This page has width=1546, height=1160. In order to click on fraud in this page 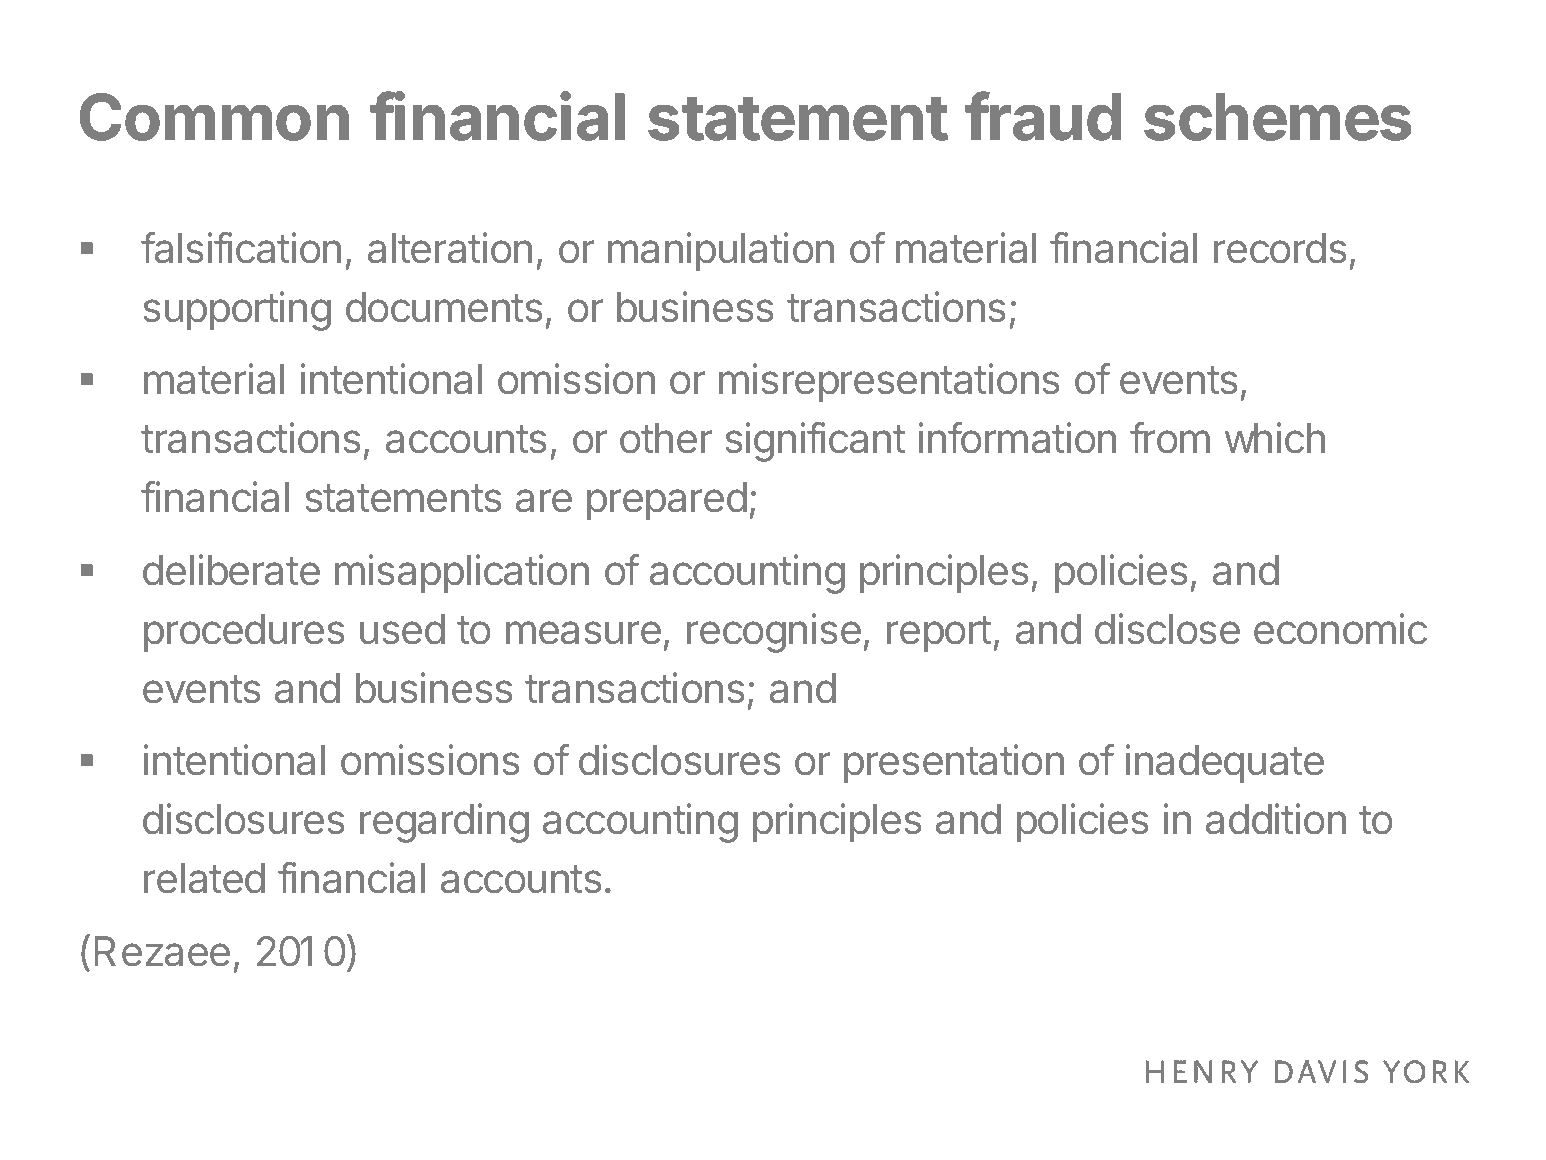, I will do `click(1043, 116)`.
